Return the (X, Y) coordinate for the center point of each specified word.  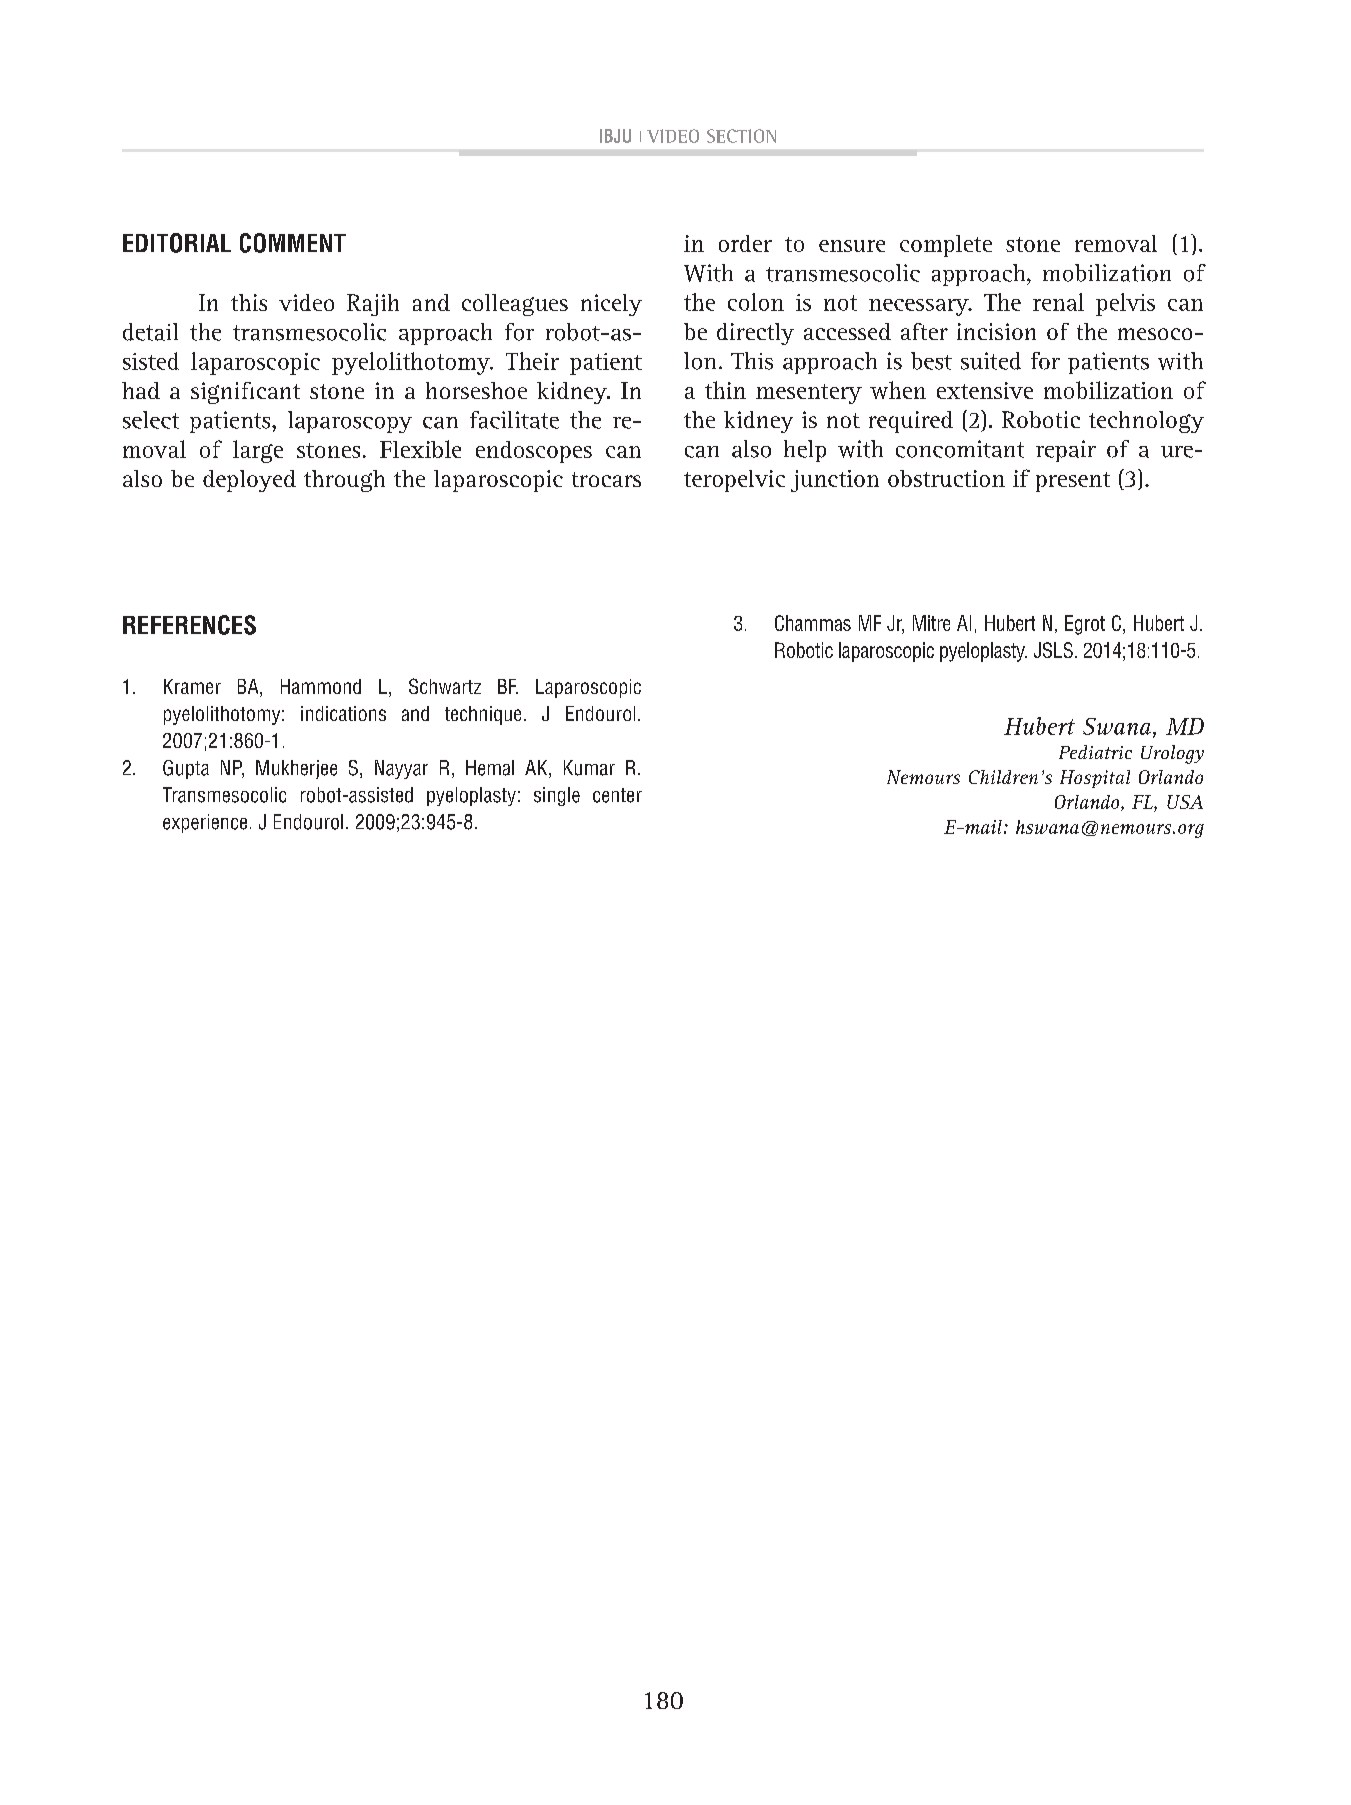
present (1073, 482)
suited (991, 361)
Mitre (931, 623)
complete (946, 246)
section (741, 136)
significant (245, 393)
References (189, 625)
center (617, 795)
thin (725, 390)
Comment (293, 243)
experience (205, 823)
